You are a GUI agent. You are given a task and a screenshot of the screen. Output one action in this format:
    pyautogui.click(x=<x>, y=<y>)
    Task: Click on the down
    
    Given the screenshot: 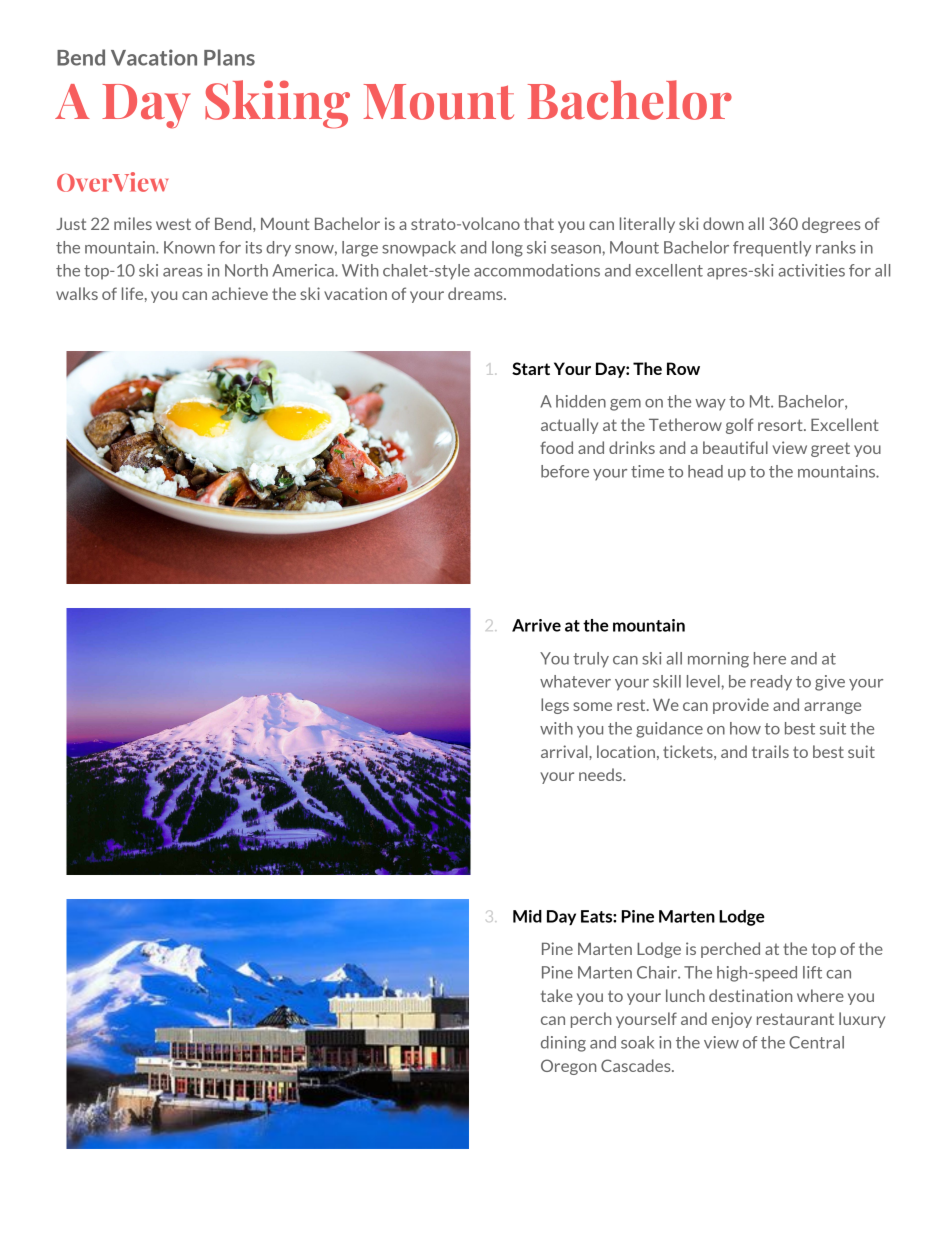 What is the action you would take?
    pyautogui.click(x=723, y=223)
